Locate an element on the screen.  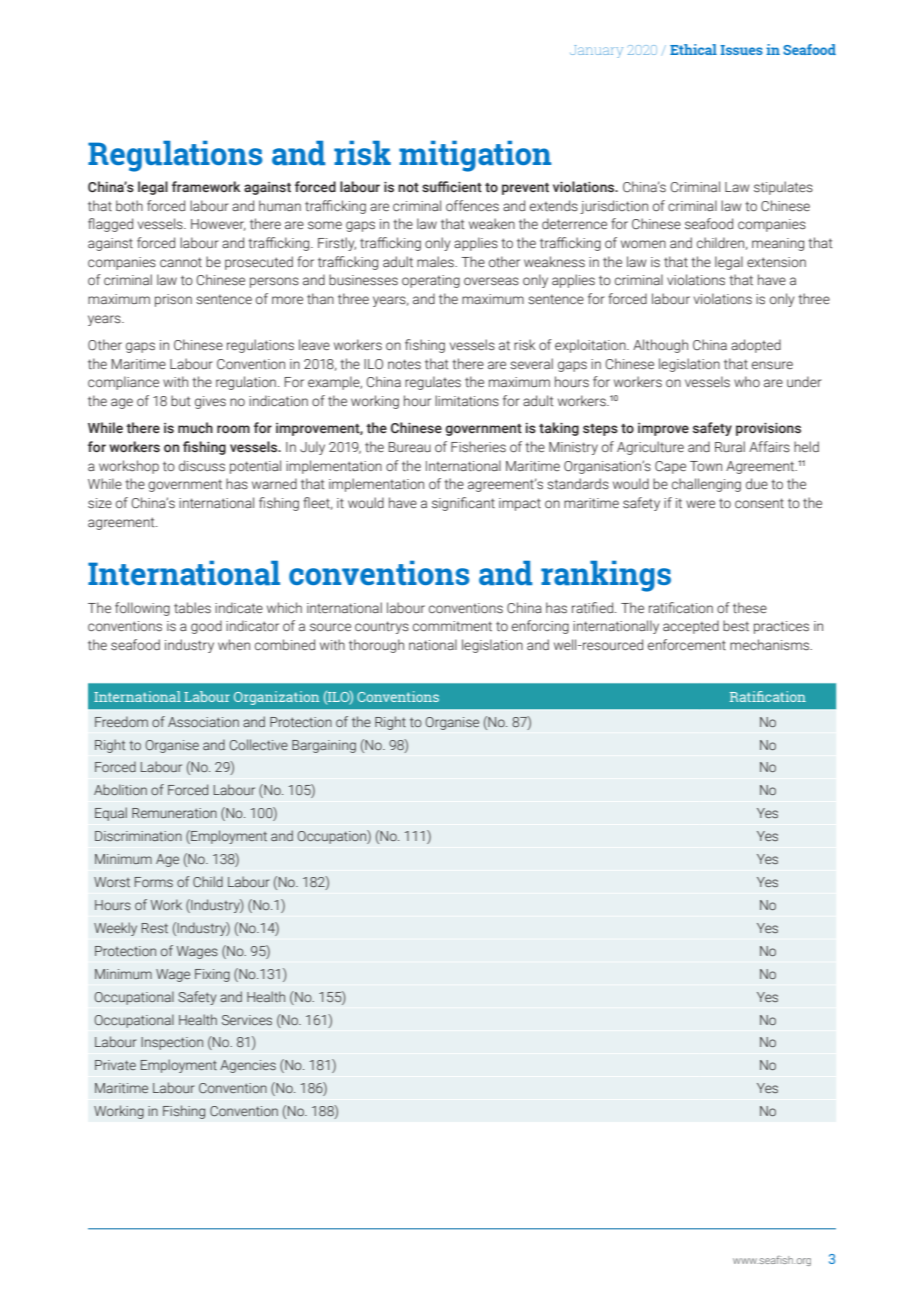
Services is located at coordinates (247, 1020).
